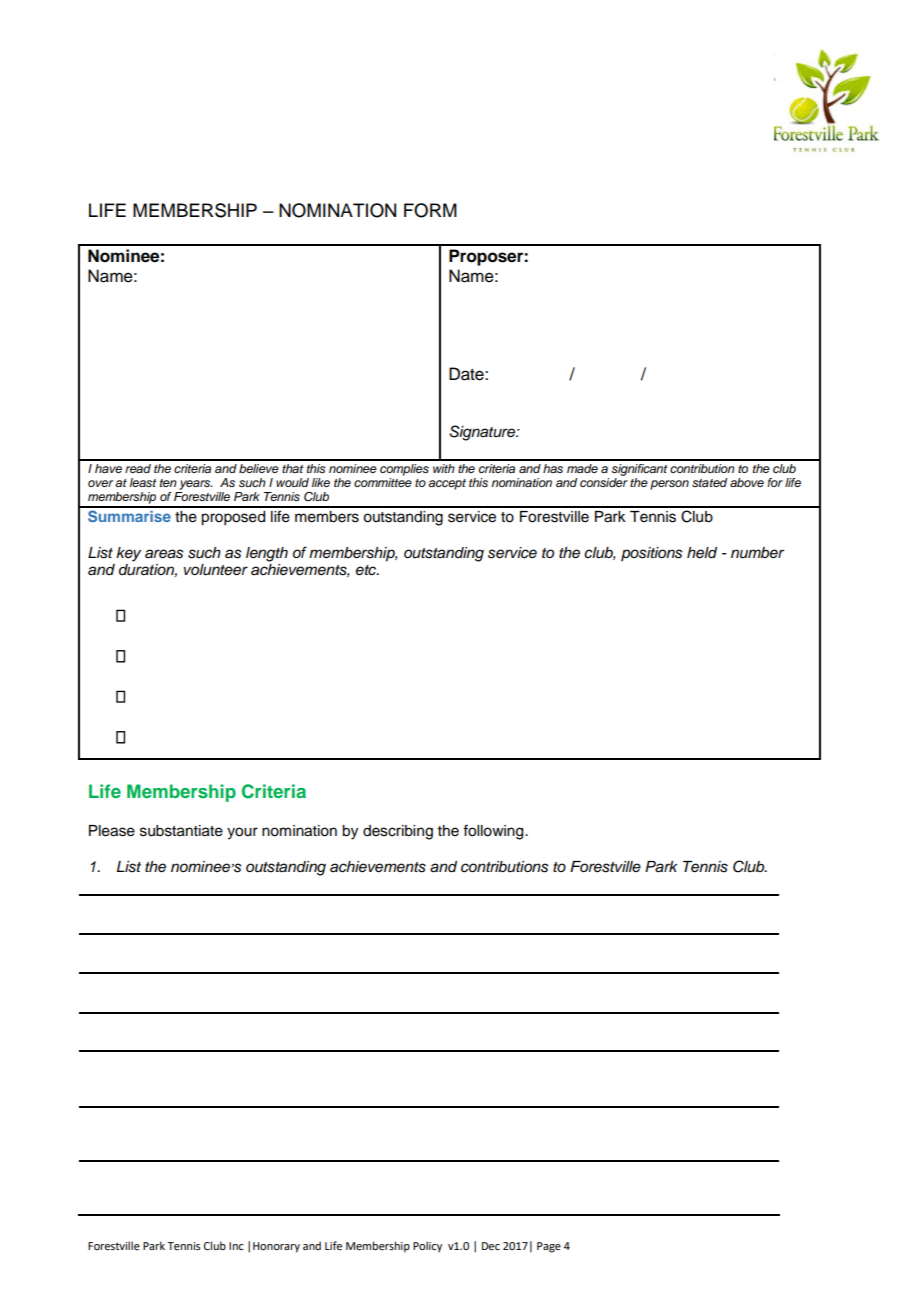 This image has height=1308, width=924. Describe the element at coordinates (669, 485) in the image. I see `person` at that location.
